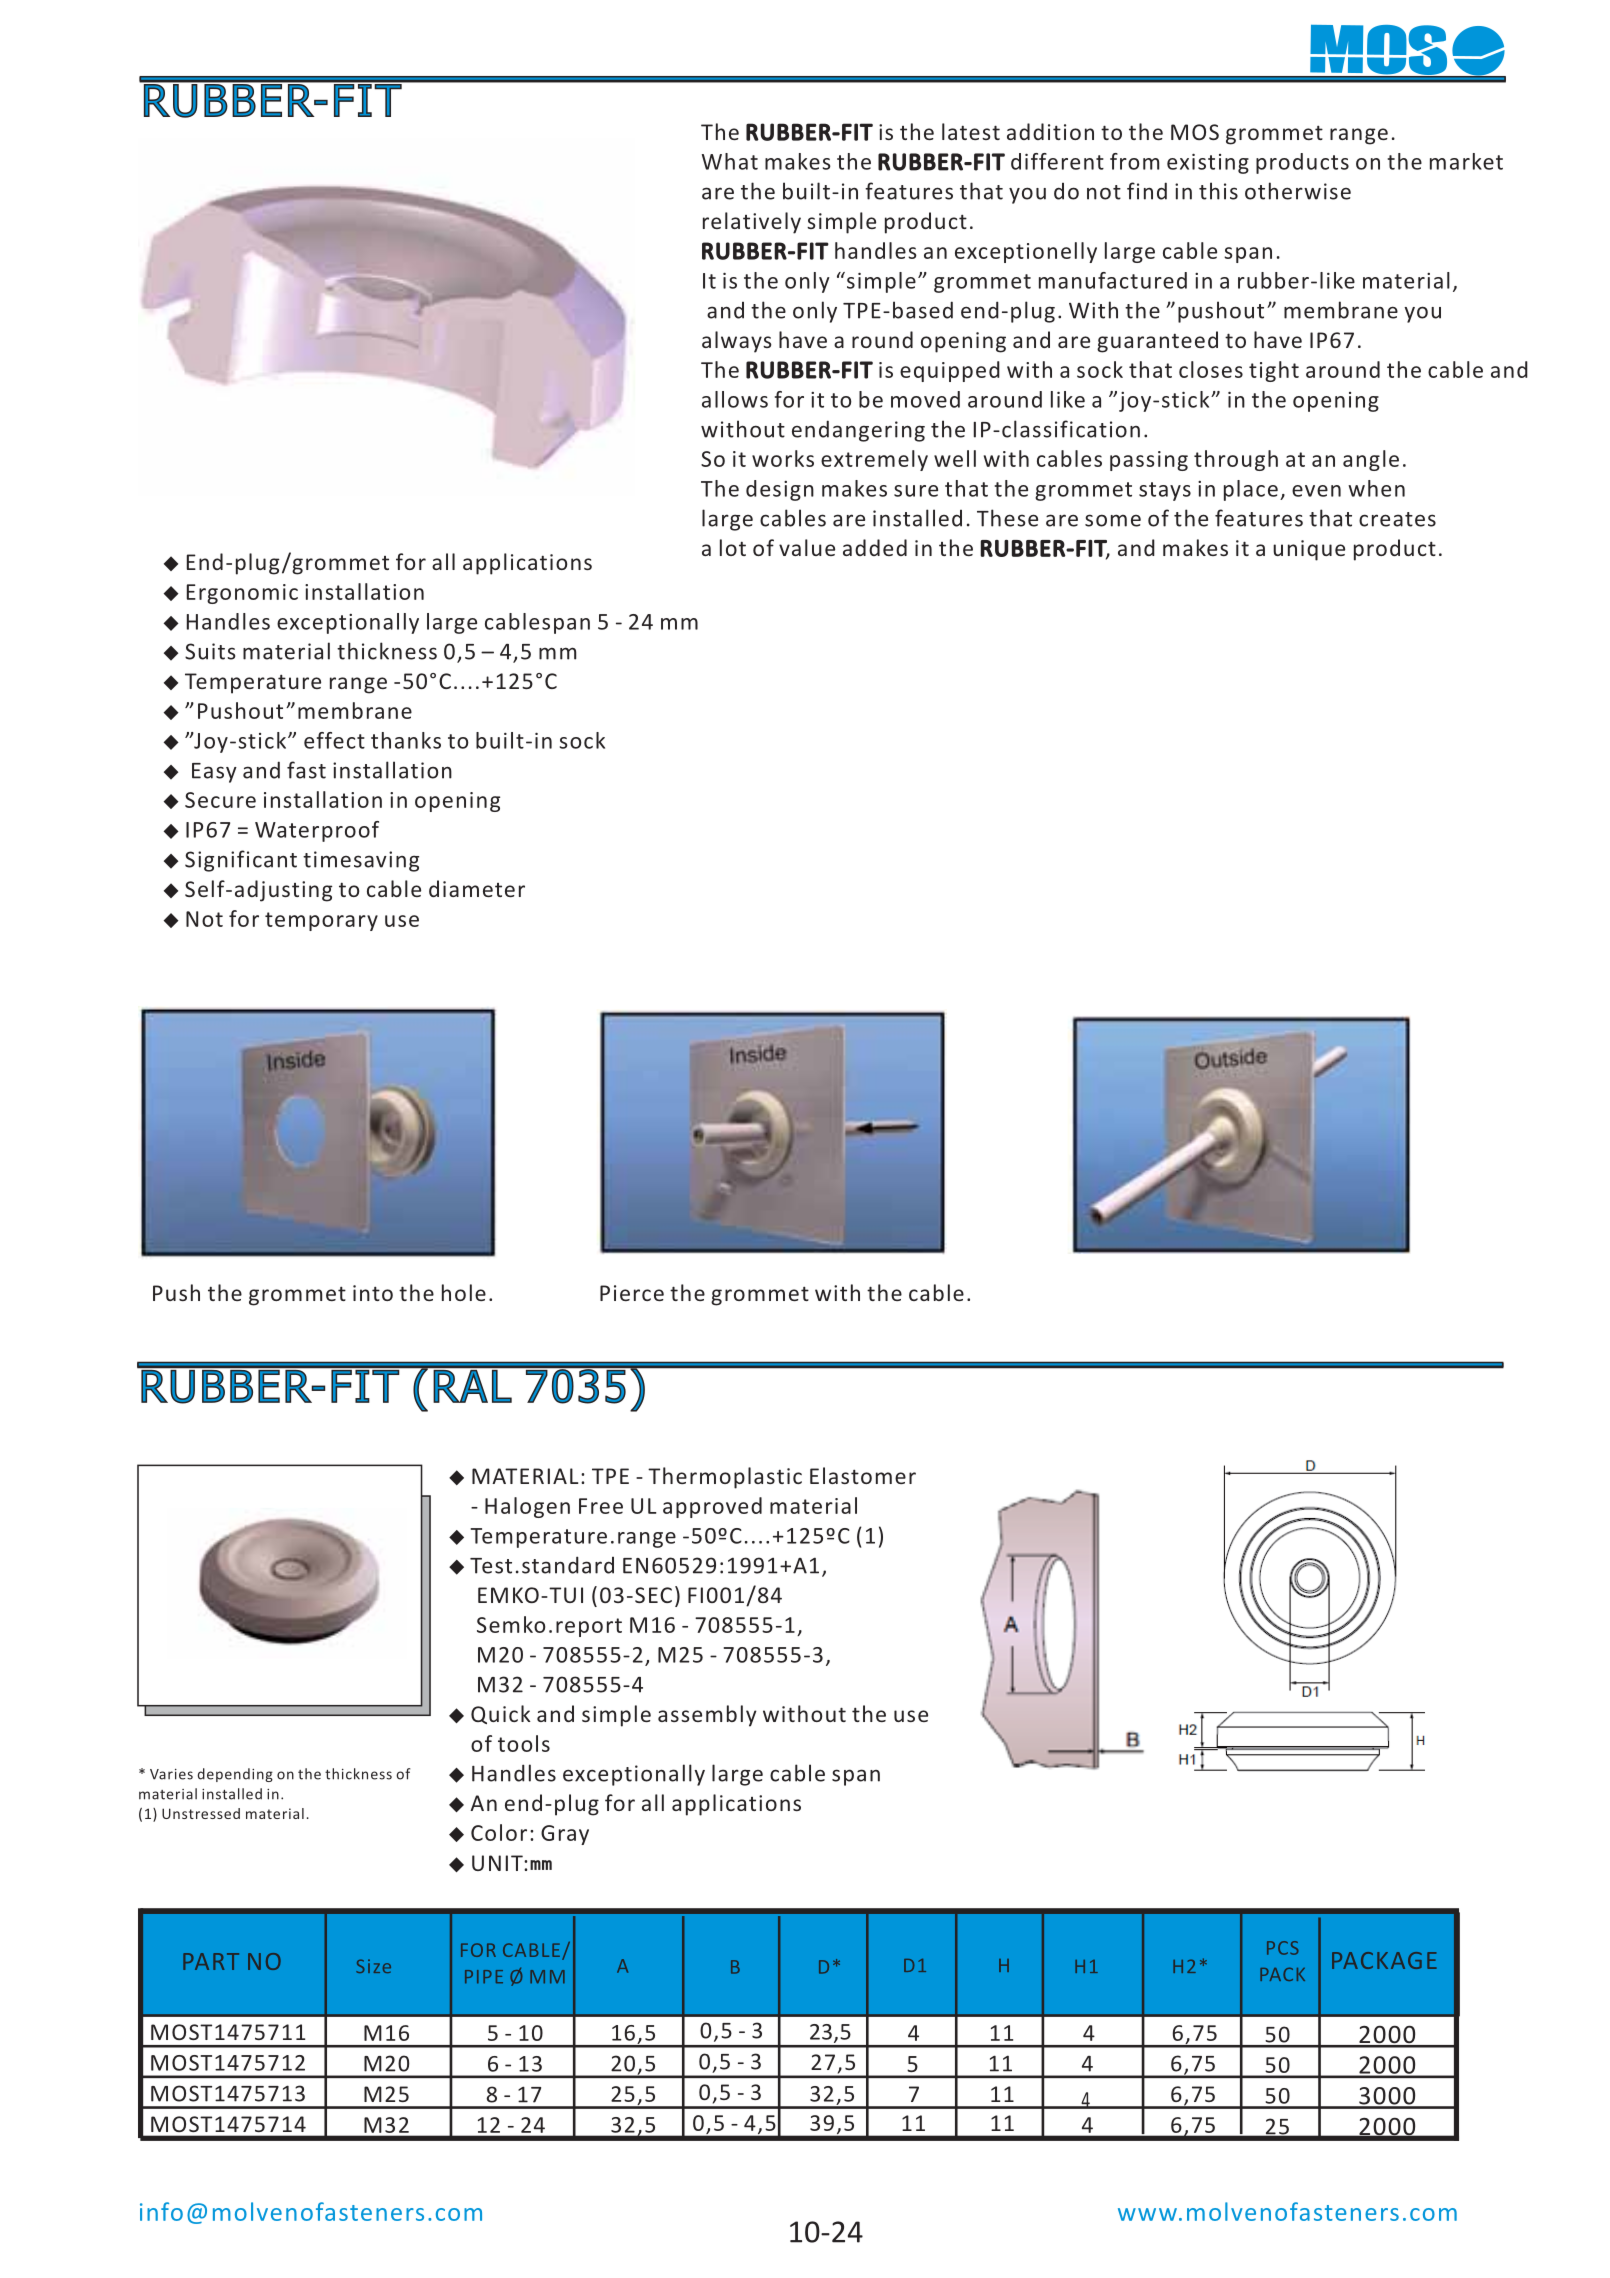  I want to click on temporary, so click(321, 921).
